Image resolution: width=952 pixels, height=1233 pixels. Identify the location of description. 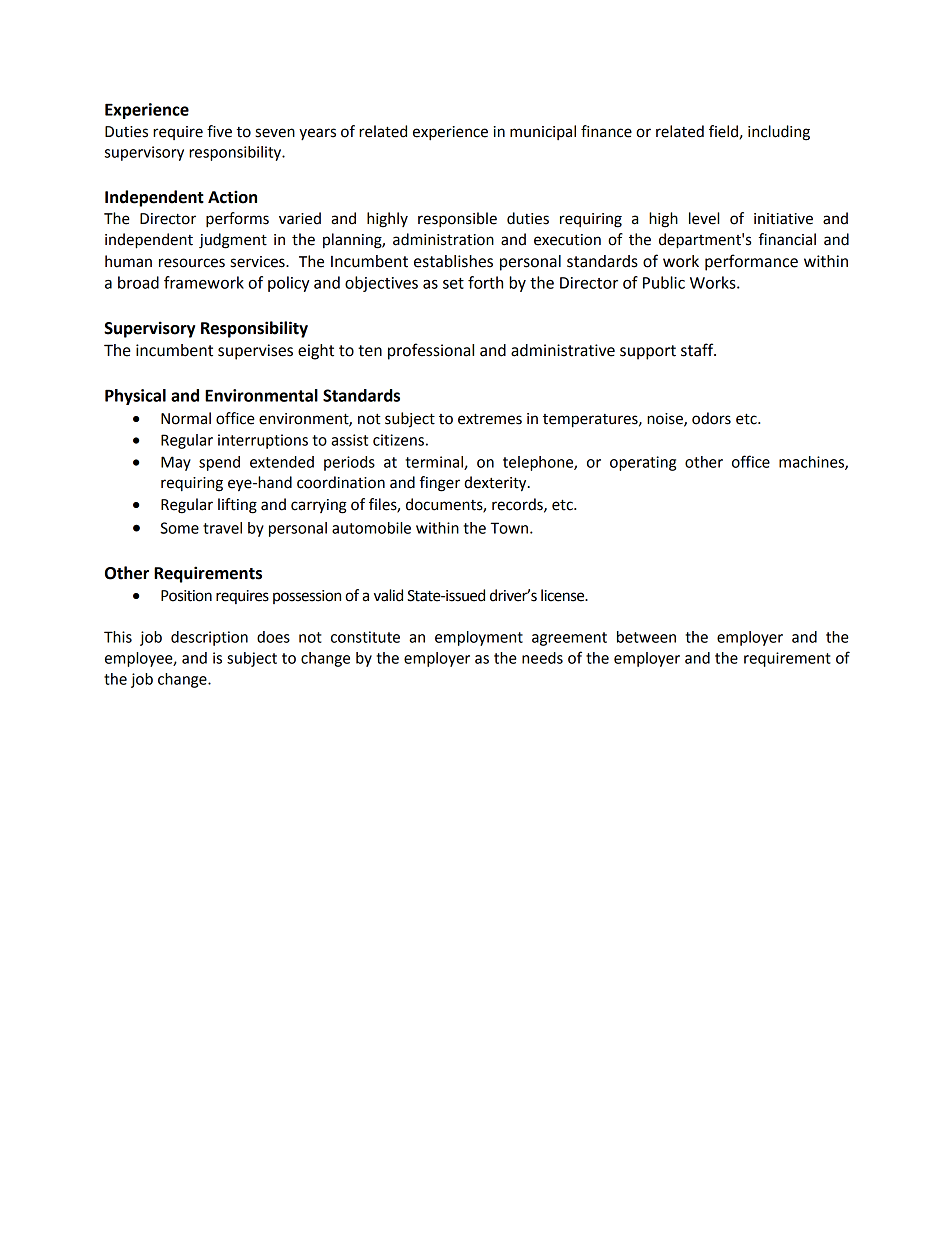
(209, 638).
